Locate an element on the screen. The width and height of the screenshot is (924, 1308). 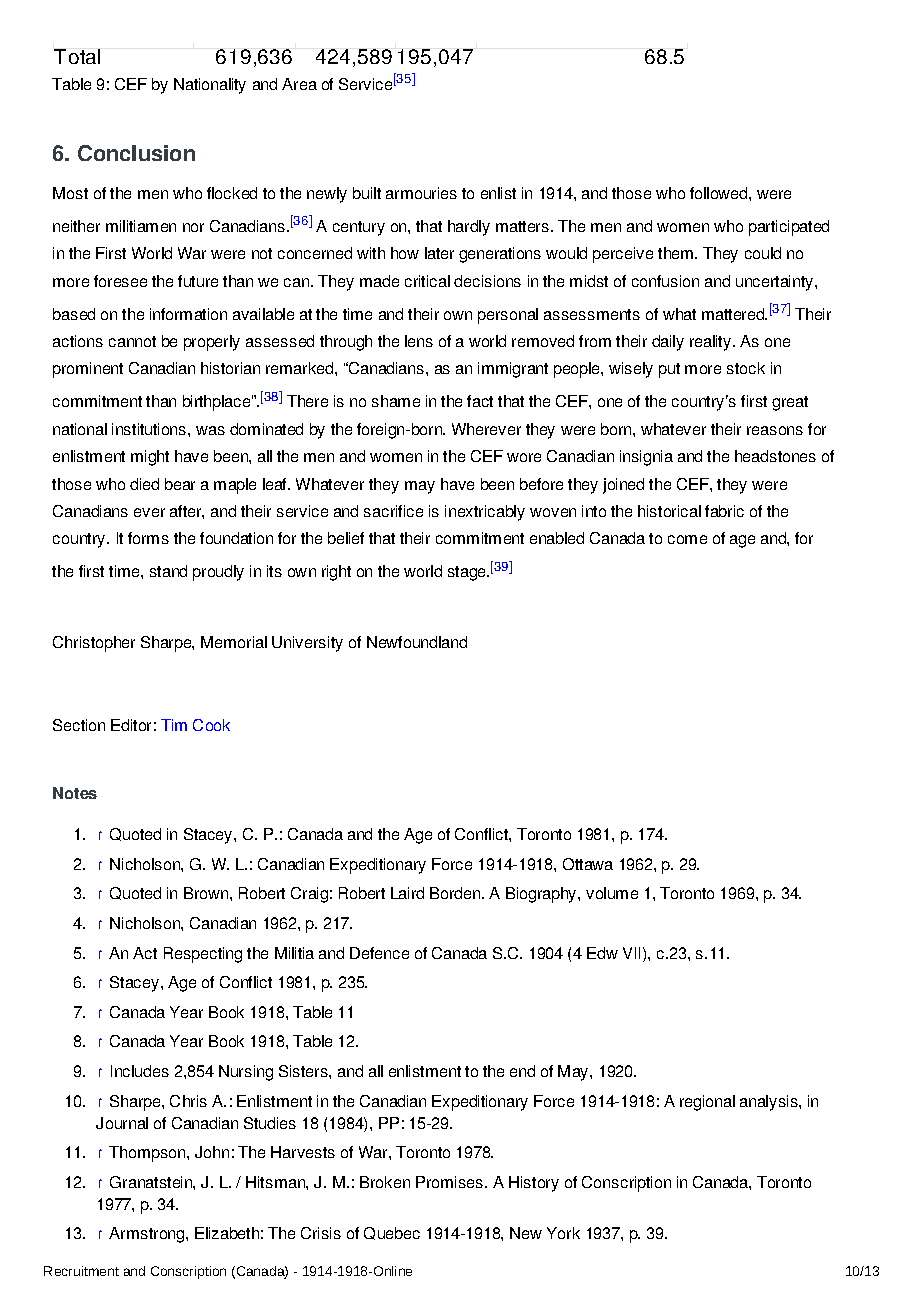
fabric is located at coordinates (724, 511).
